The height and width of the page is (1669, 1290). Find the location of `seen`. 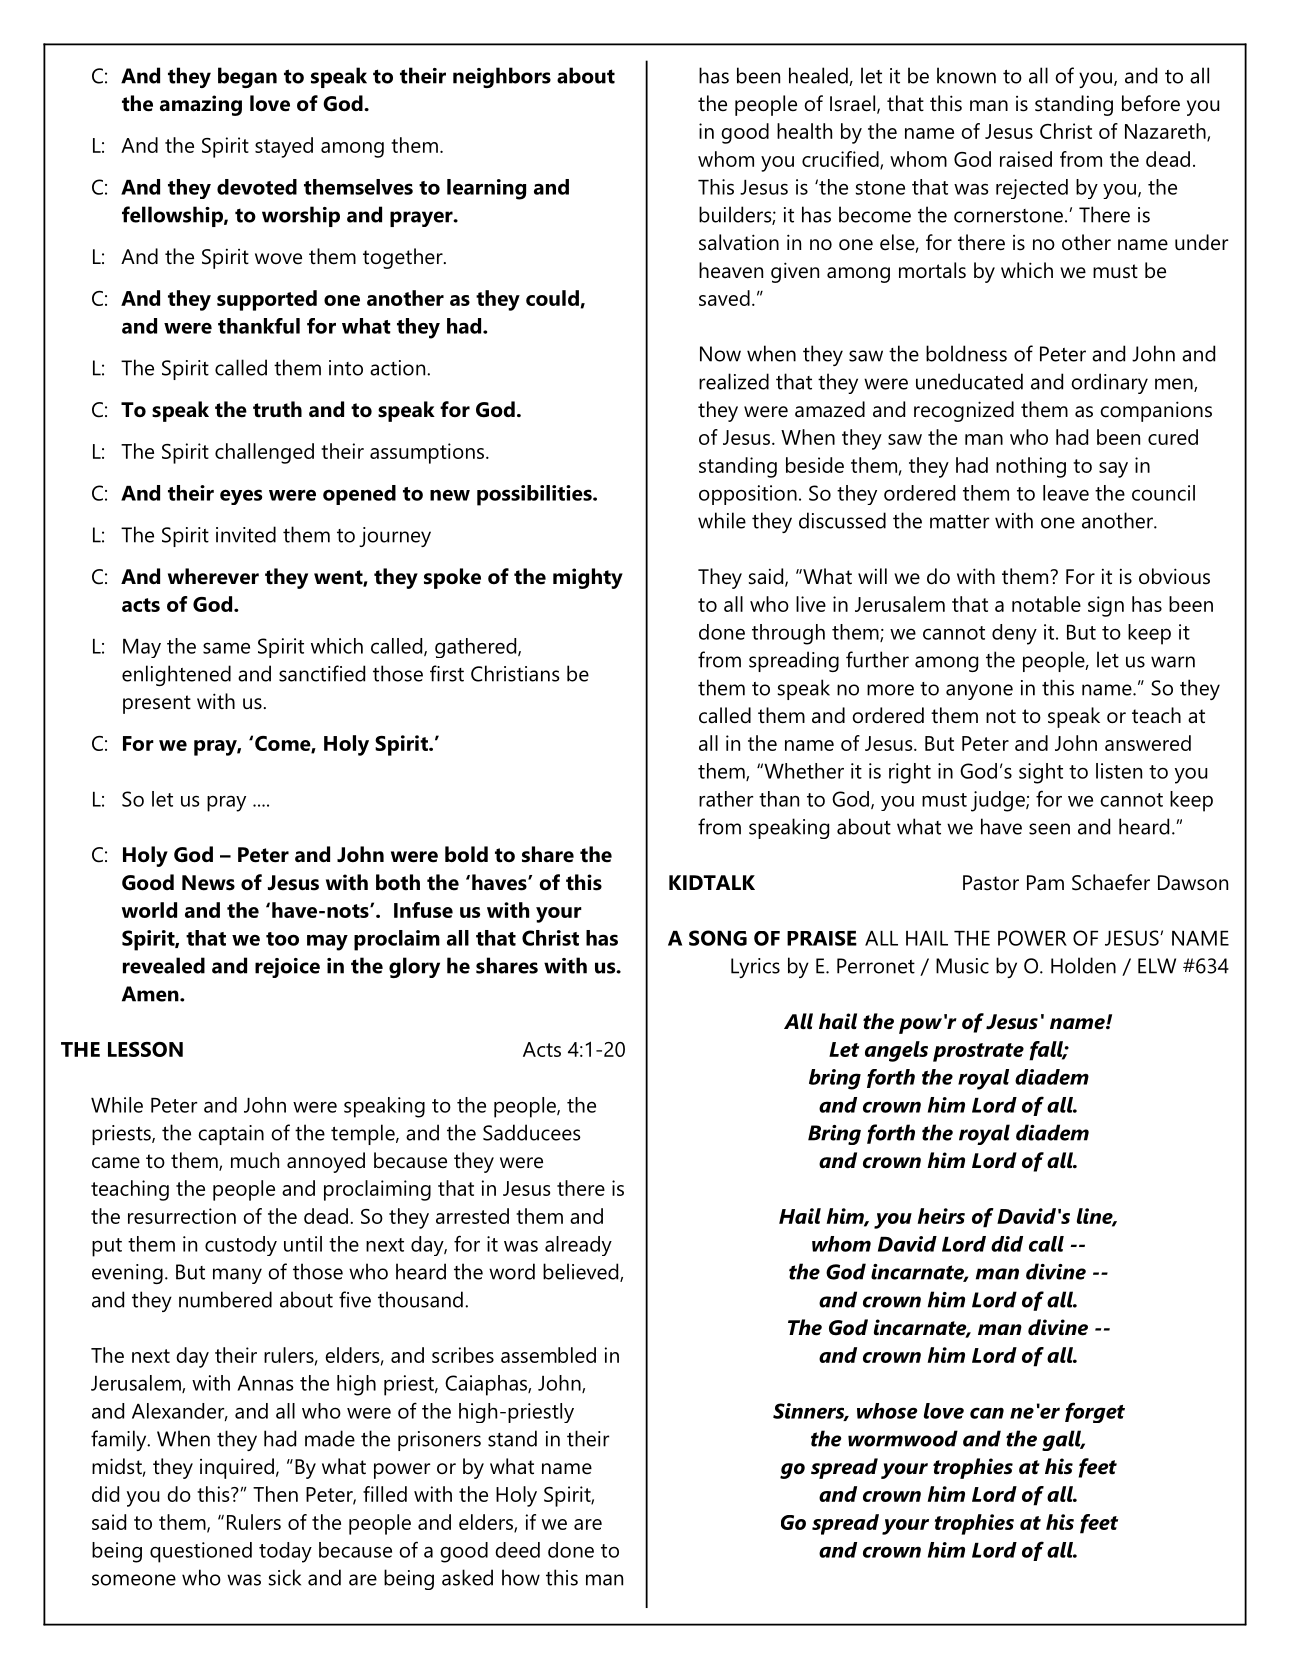

seen is located at coordinates (1049, 829).
